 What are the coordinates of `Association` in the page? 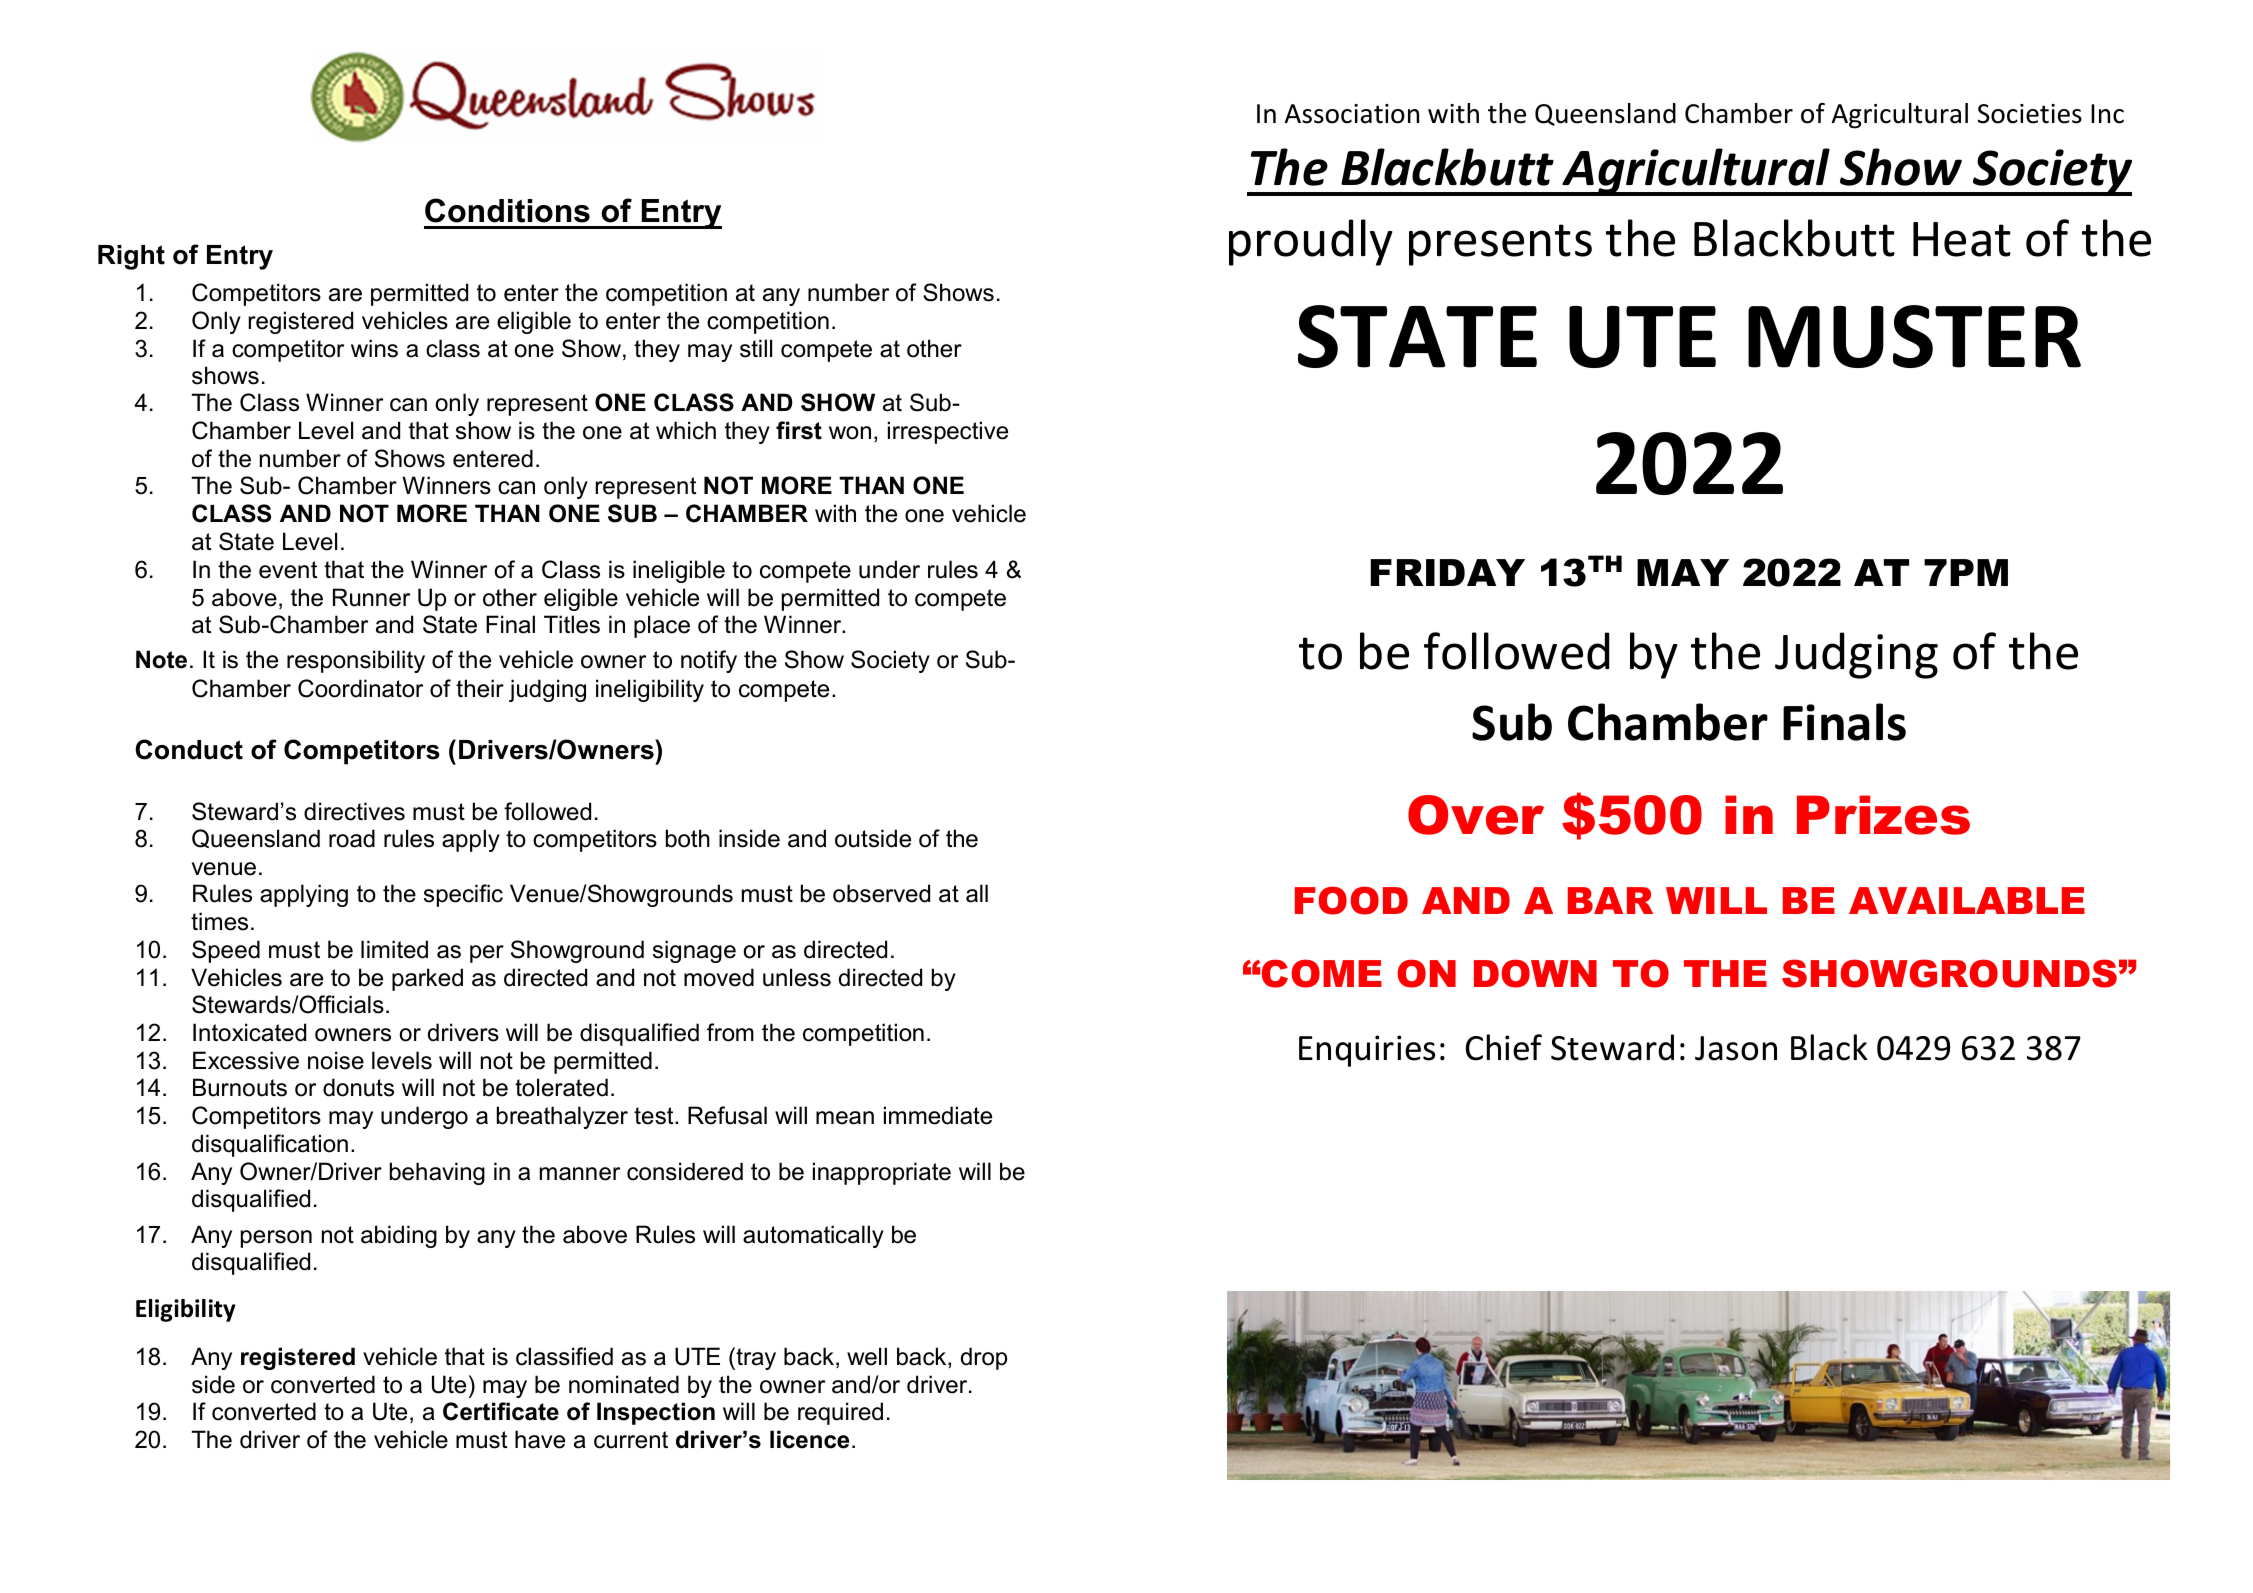 It's located at (1352, 114).
